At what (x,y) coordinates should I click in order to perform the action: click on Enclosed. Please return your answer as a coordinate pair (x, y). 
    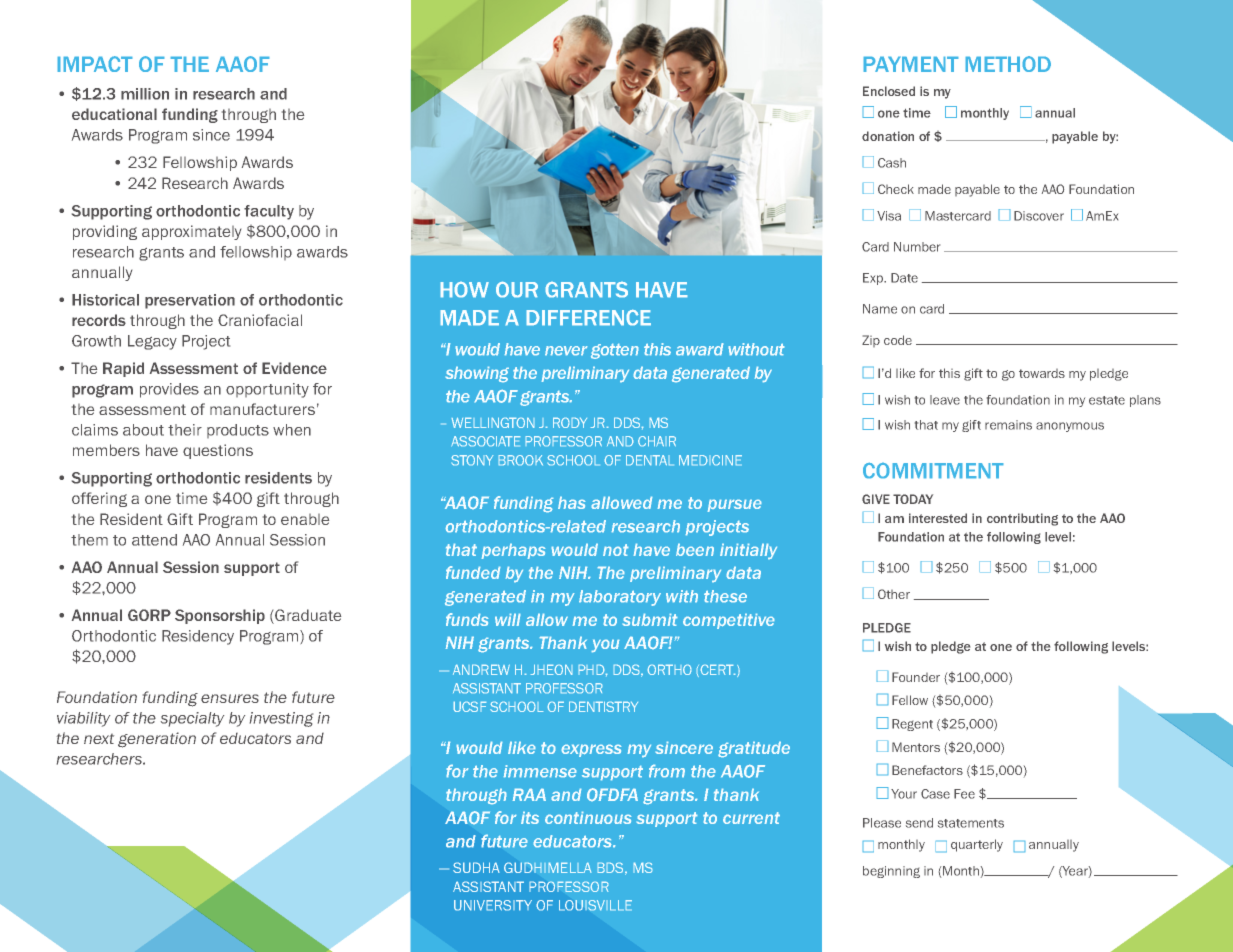
    Looking at the image, I should click on (889, 91).
